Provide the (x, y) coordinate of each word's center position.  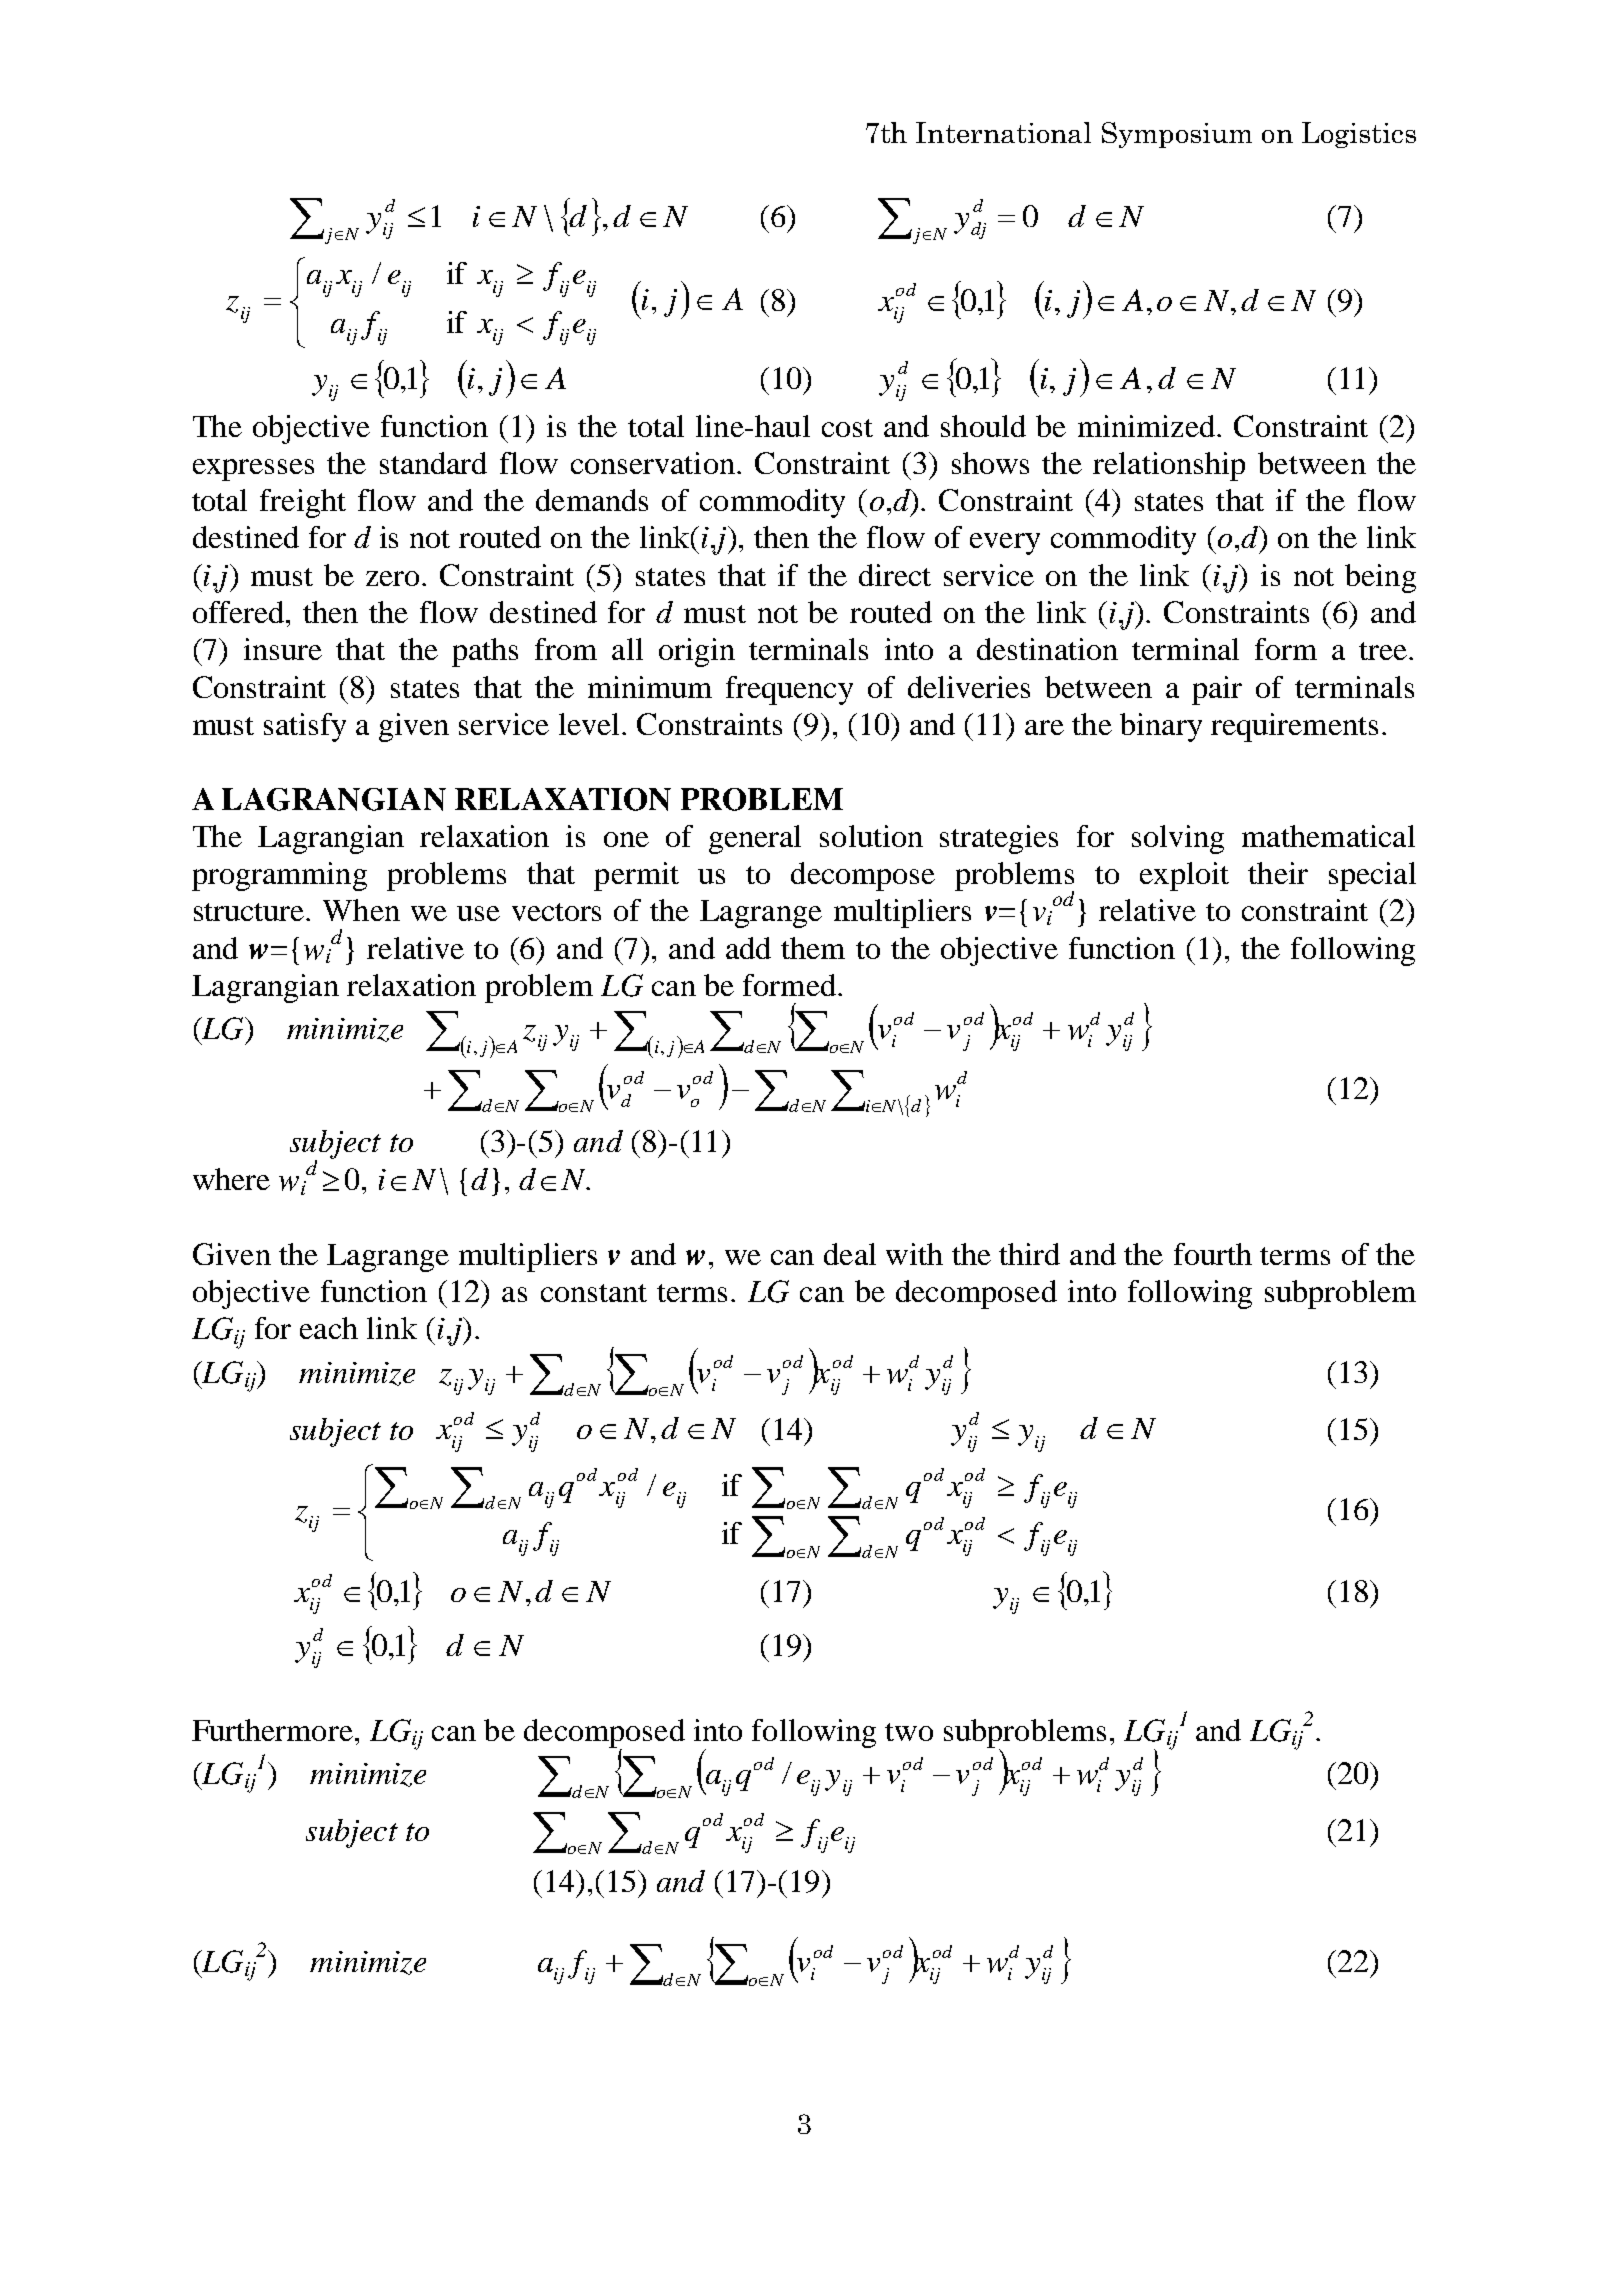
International (1003, 132)
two (909, 1732)
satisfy (305, 727)
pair (1217, 690)
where (231, 1179)
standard (433, 463)
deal (850, 1254)
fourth (1213, 1254)
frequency (789, 690)
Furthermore (272, 1730)
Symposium (1177, 135)
